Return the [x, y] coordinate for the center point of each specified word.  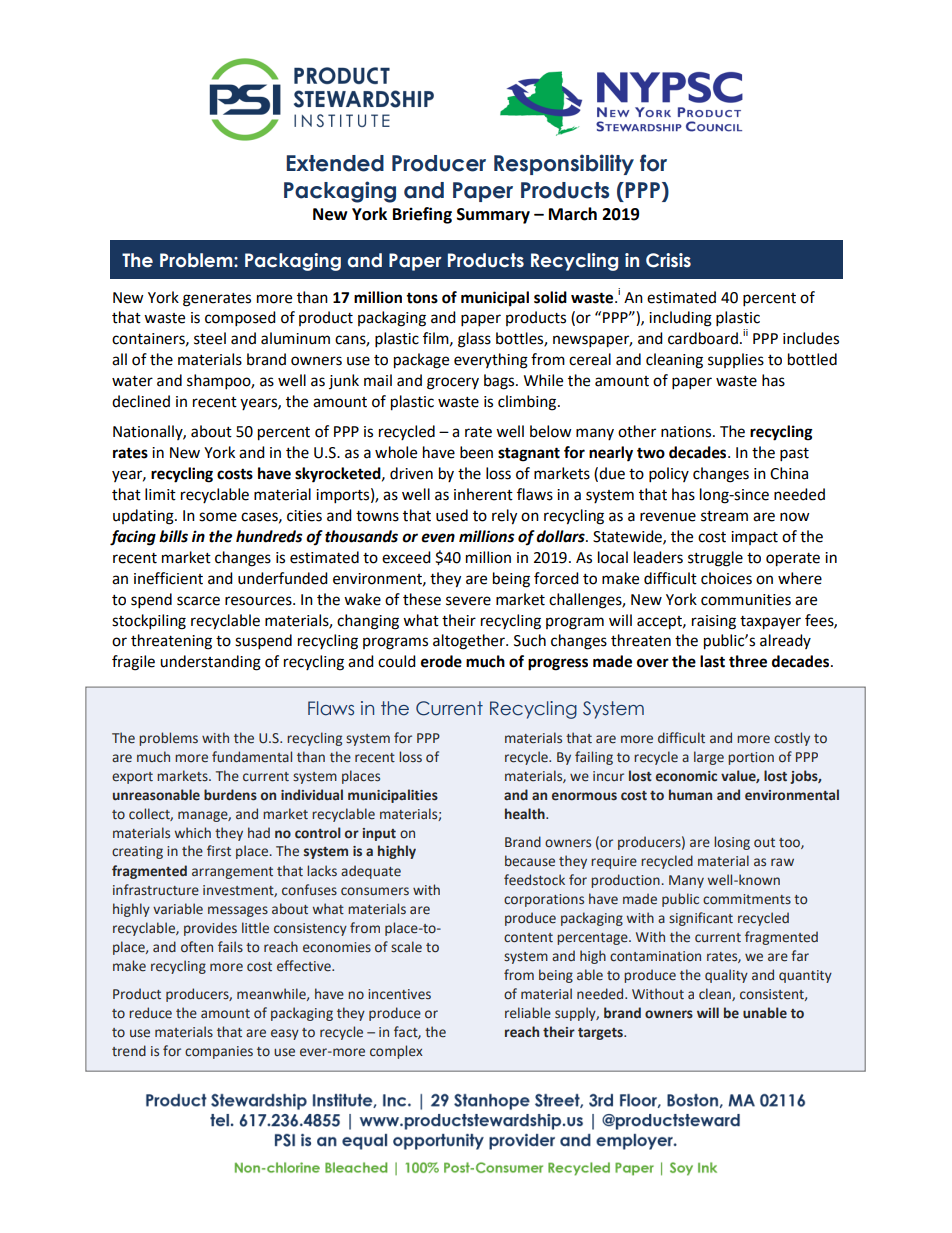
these [422, 599]
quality [726, 976]
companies [219, 1052]
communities [746, 600]
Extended [335, 163]
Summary [493, 216]
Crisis [668, 260]
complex [396, 1052]
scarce [198, 601]
